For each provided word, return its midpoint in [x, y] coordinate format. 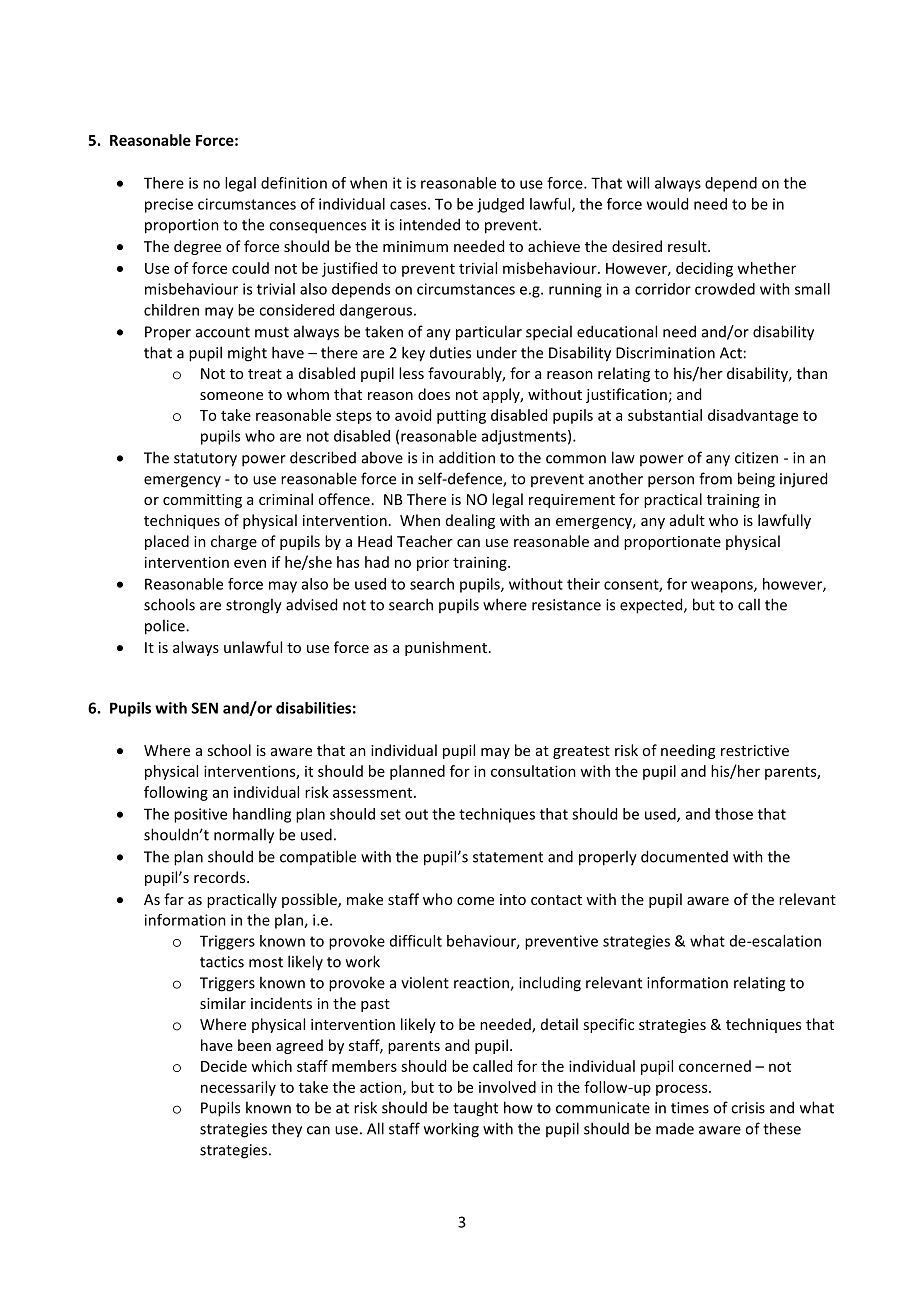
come [475, 901]
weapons [723, 587]
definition [294, 183]
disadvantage [753, 416]
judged [500, 205]
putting [461, 416]
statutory [205, 460]
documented [684, 856]
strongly [254, 606]
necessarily [238, 1088]
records [221, 877]
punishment [446, 648]
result [688, 246]
